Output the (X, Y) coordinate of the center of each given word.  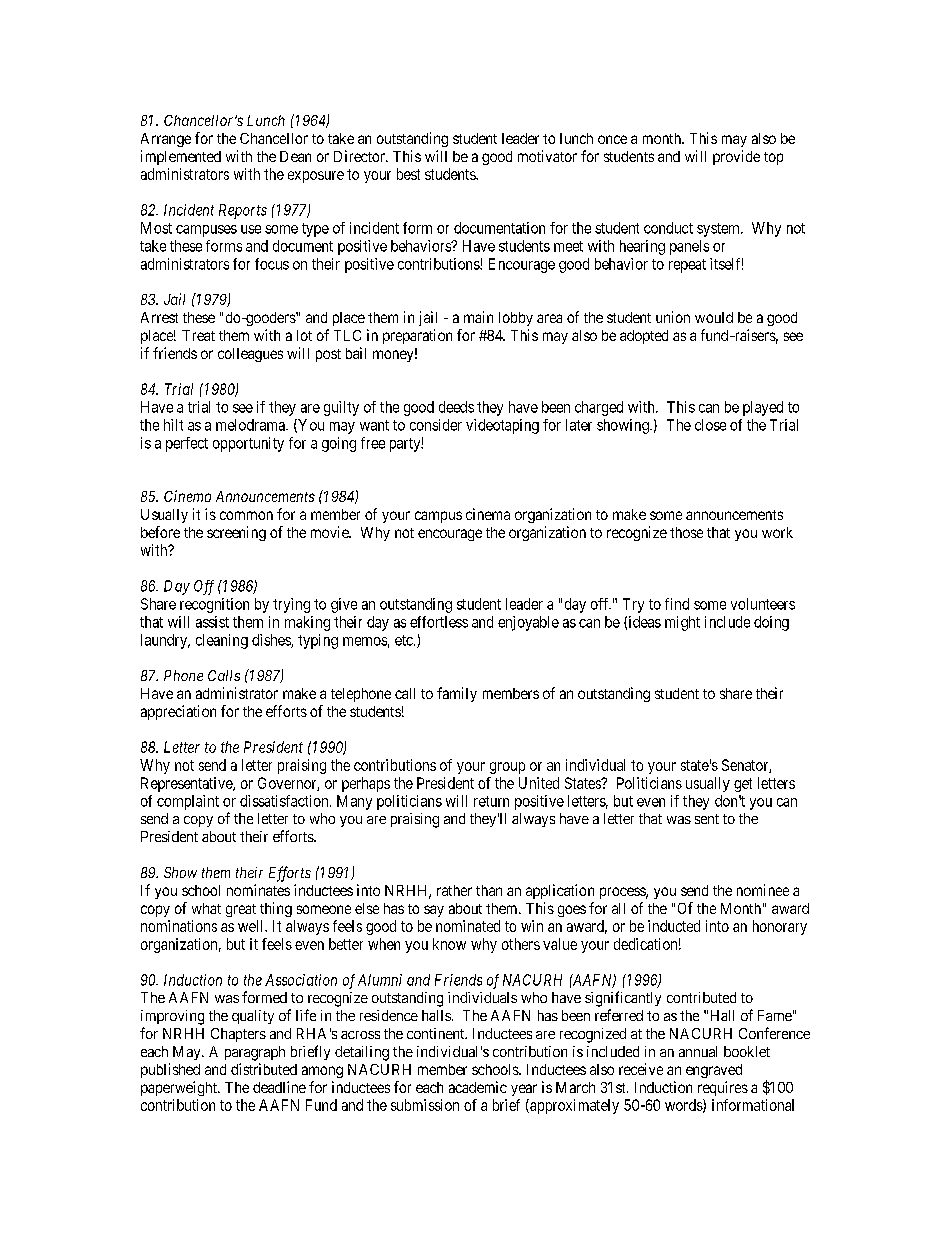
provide (736, 157)
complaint (188, 802)
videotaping (502, 426)
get (743, 785)
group (507, 768)
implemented (181, 157)
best (408, 174)
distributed (264, 1069)
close (710, 425)
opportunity (248, 444)
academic (478, 1087)
